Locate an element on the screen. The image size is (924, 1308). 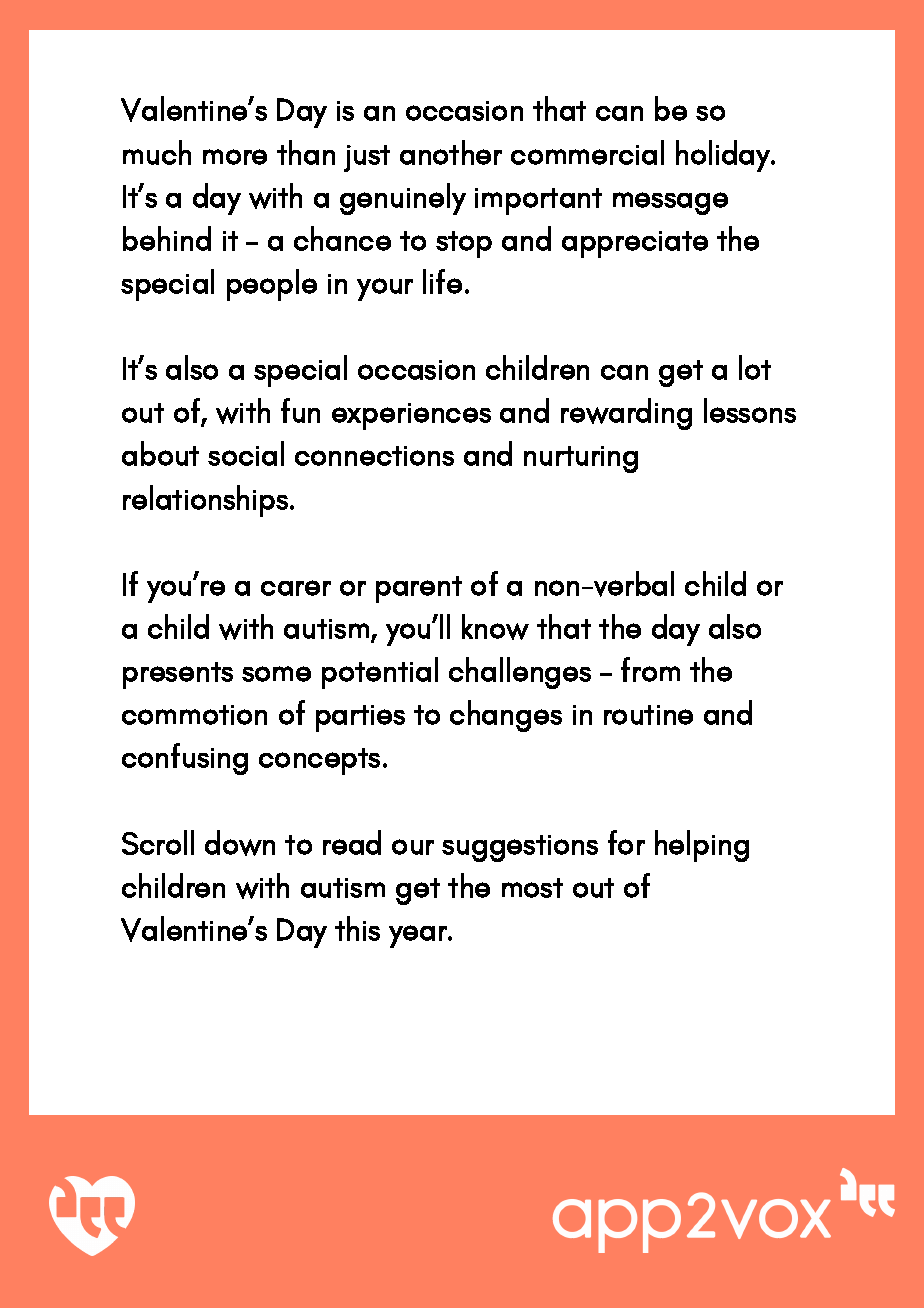
parent is located at coordinates (419, 589).
